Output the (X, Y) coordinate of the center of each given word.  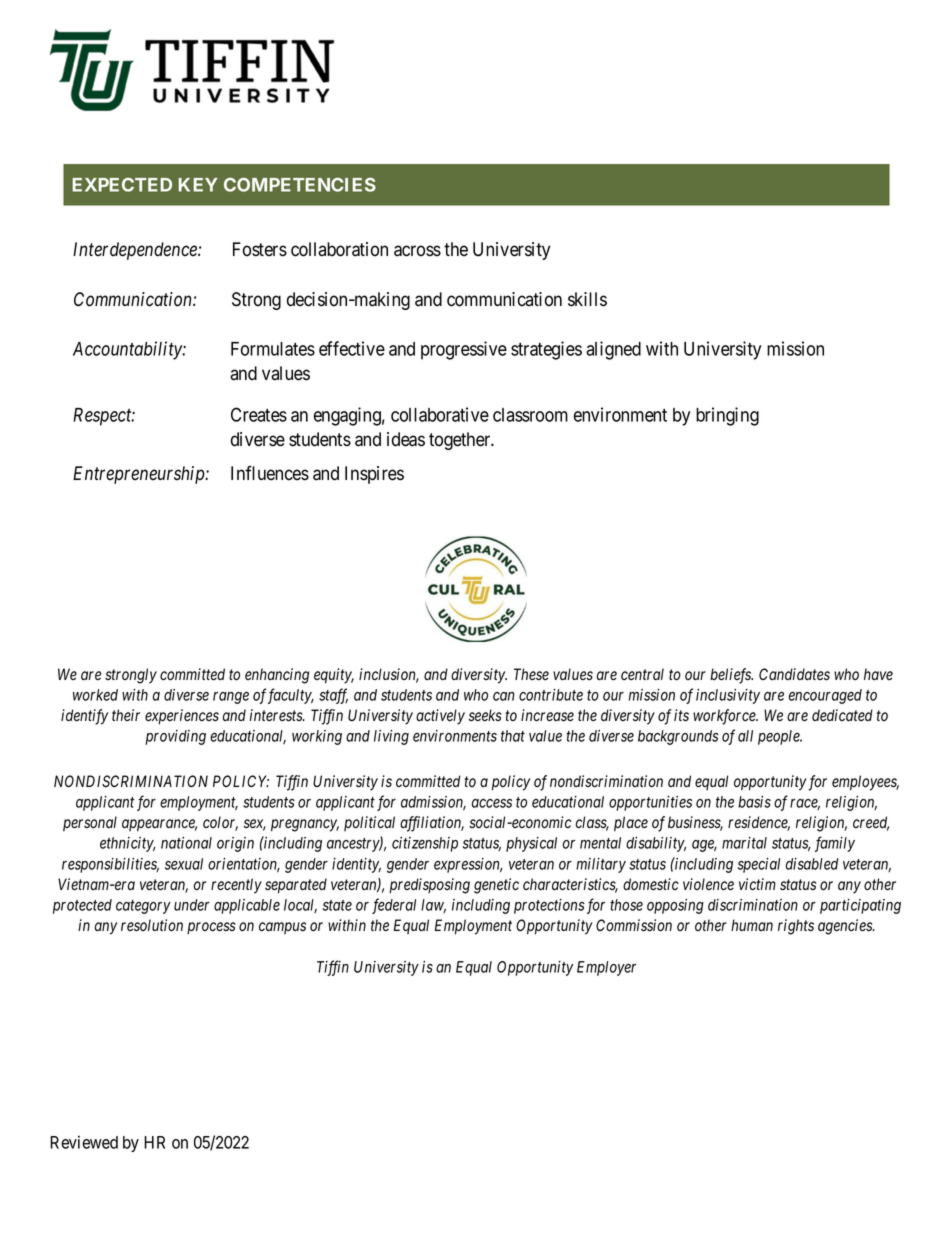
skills (587, 299)
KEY (198, 185)
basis (754, 802)
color (220, 823)
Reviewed (84, 1142)
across (417, 251)
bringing (727, 416)
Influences (270, 473)
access (492, 803)
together (461, 441)
